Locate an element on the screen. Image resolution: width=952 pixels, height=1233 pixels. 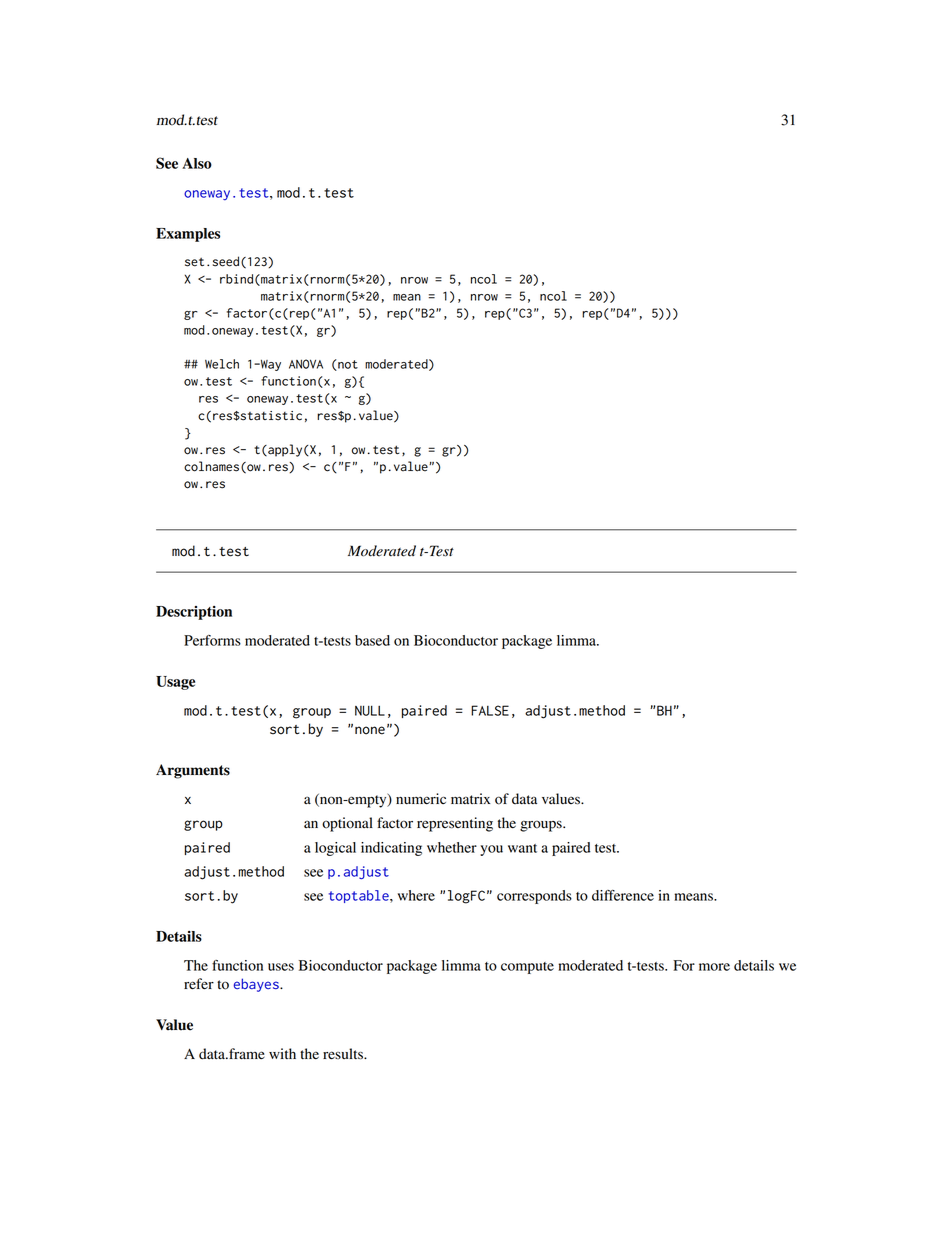
Also is located at coordinates (197, 163).
